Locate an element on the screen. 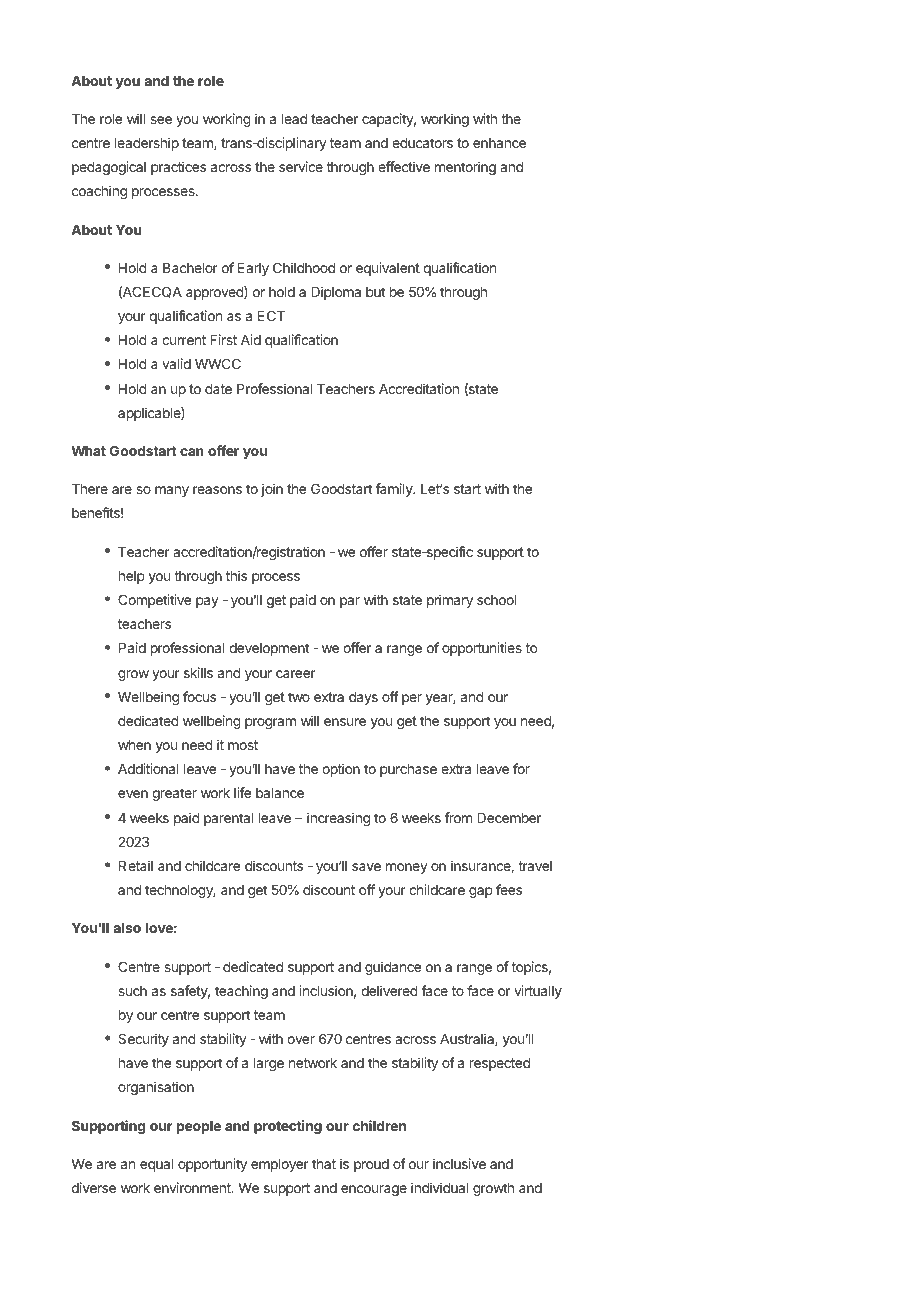  service is located at coordinates (301, 166).
